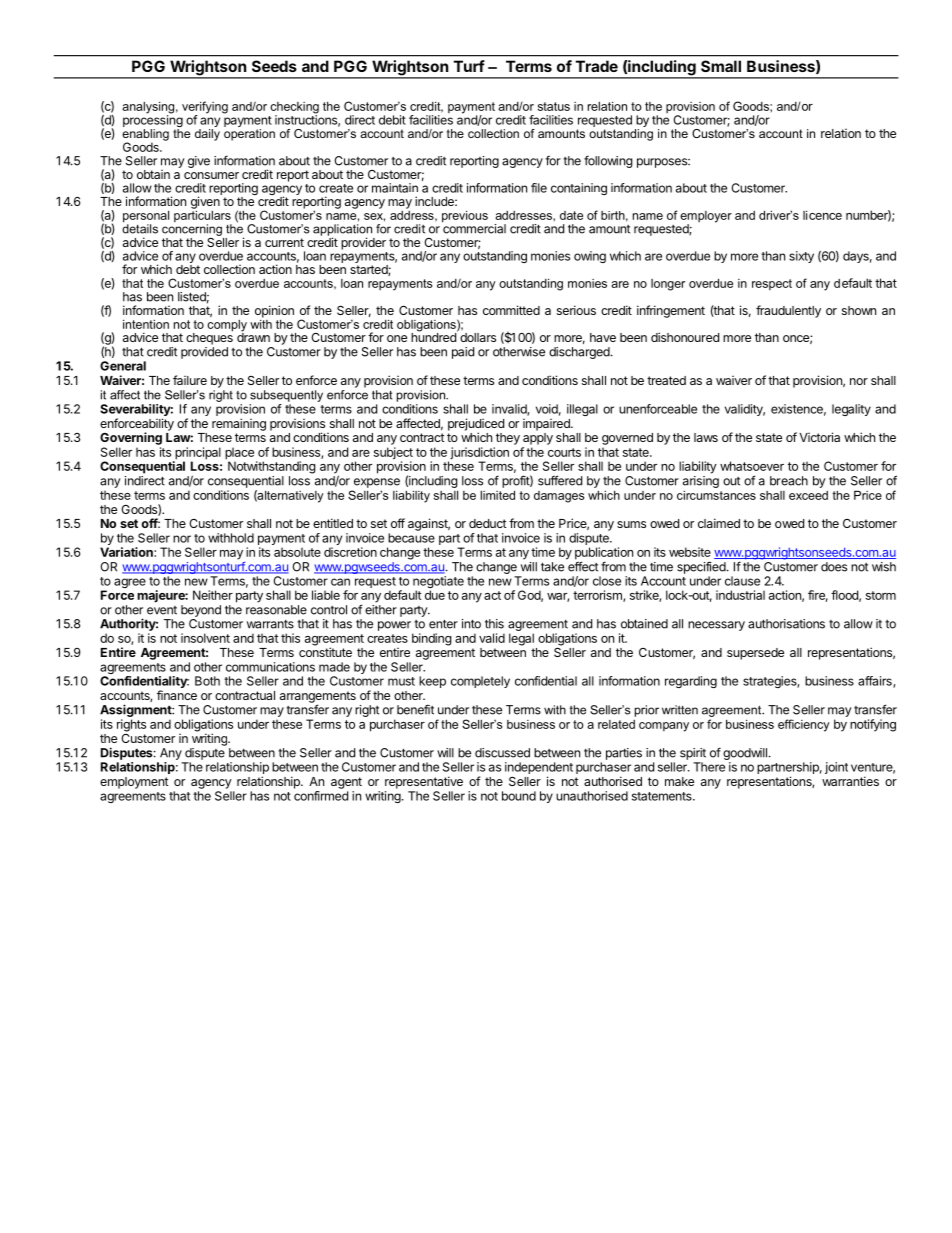 The image size is (952, 1233). I want to click on licence, so click(822, 215).
